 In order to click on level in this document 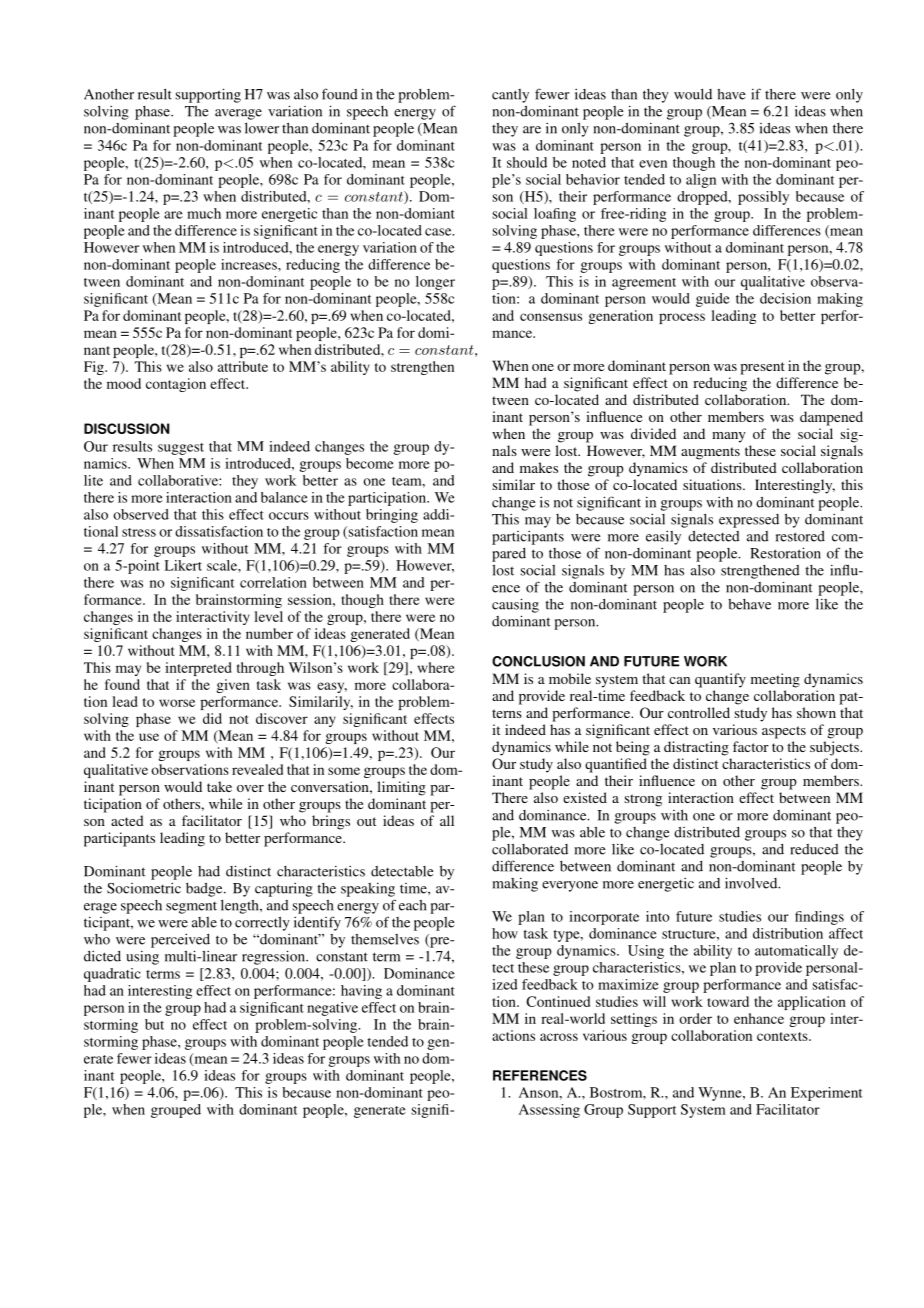, I will do `click(268, 616)`.
